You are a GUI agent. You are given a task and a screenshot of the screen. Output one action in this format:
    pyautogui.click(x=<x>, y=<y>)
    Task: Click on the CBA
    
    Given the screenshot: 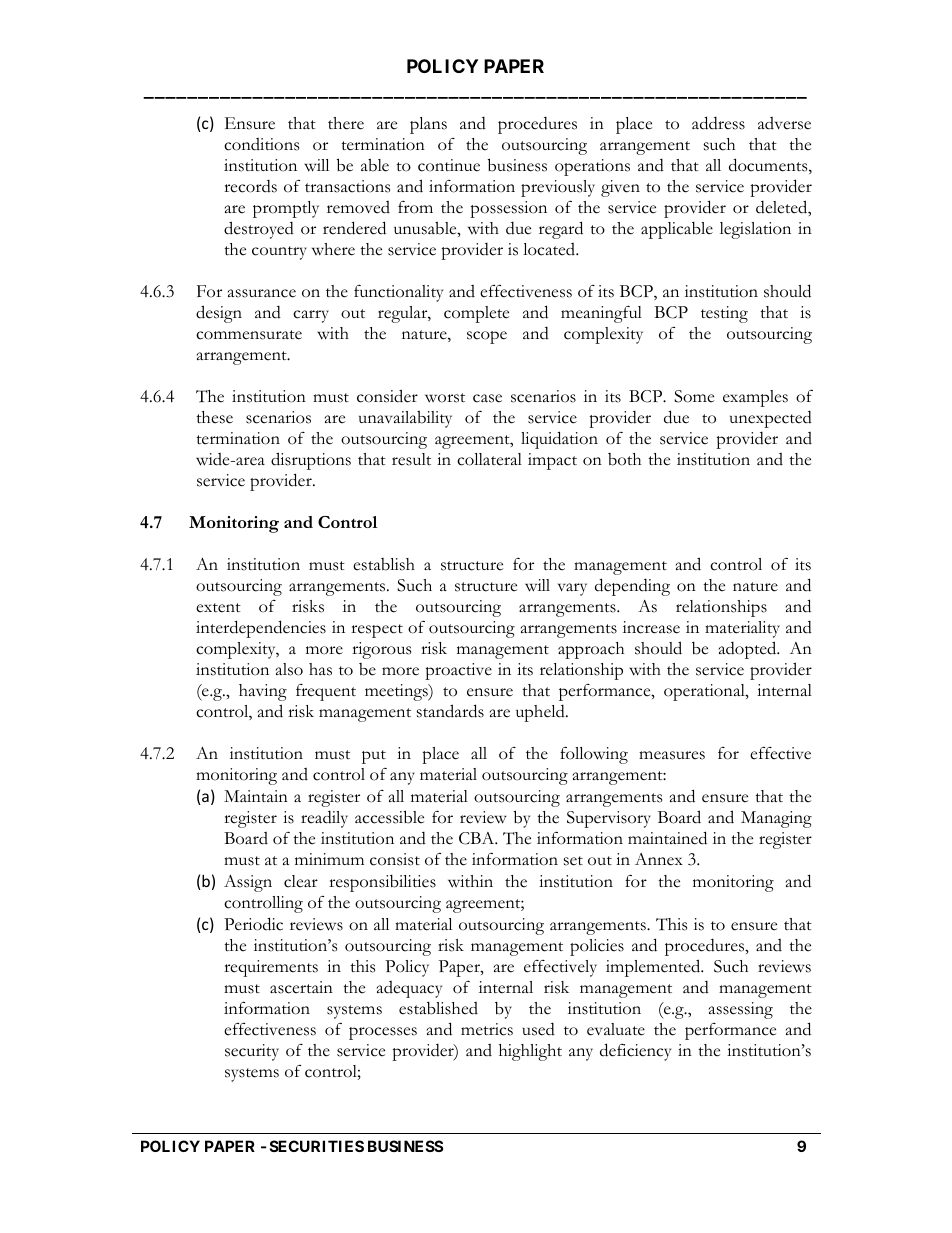 What is the action you would take?
    pyautogui.click(x=478, y=838)
